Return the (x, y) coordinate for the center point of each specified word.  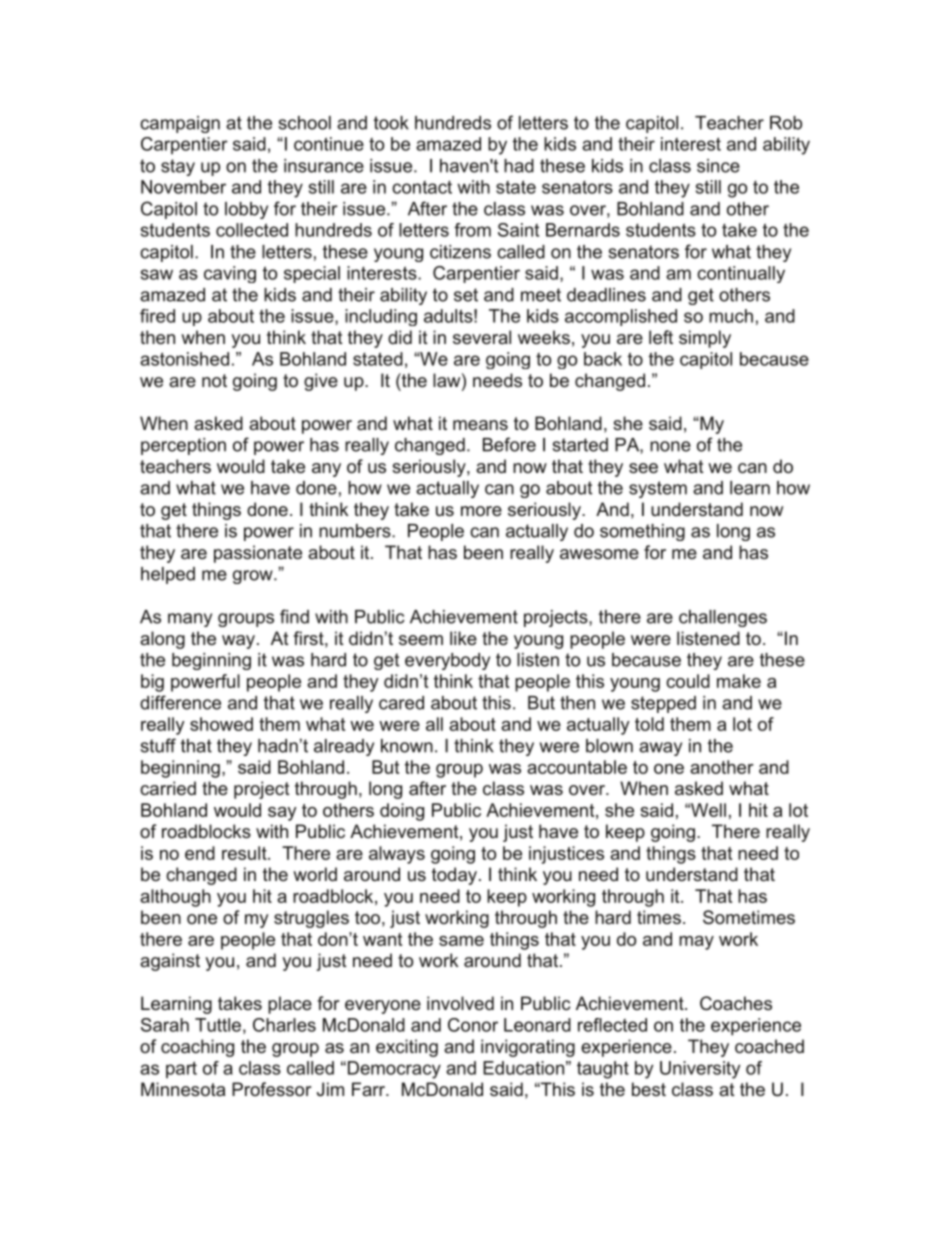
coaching (197, 1048)
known (407, 746)
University (700, 1070)
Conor (473, 1025)
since (718, 166)
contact (422, 187)
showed (221, 724)
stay (178, 167)
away (660, 749)
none (670, 446)
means (480, 425)
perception (183, 446)
